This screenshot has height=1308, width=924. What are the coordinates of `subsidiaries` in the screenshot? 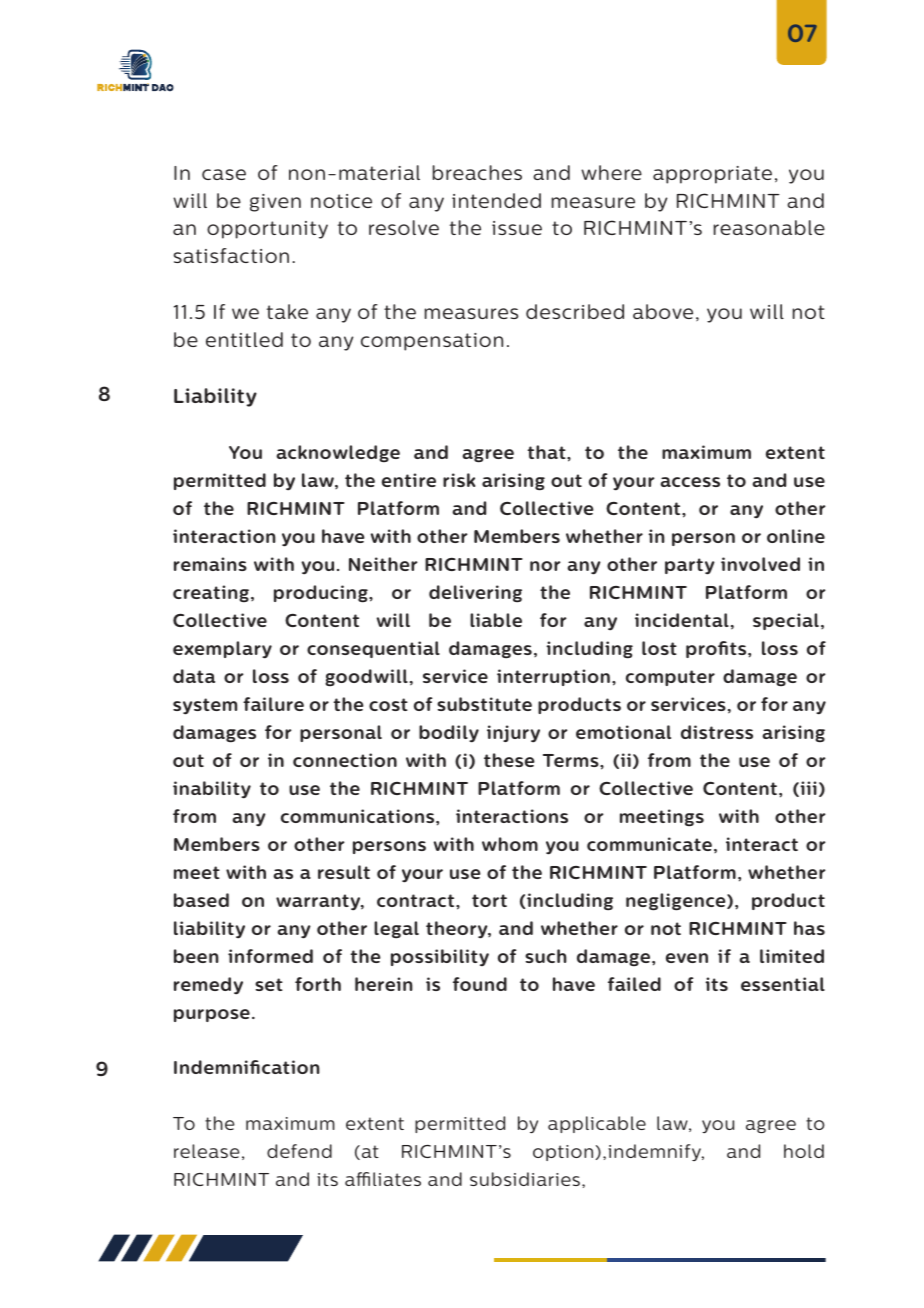 It's located at (525, 1179).
